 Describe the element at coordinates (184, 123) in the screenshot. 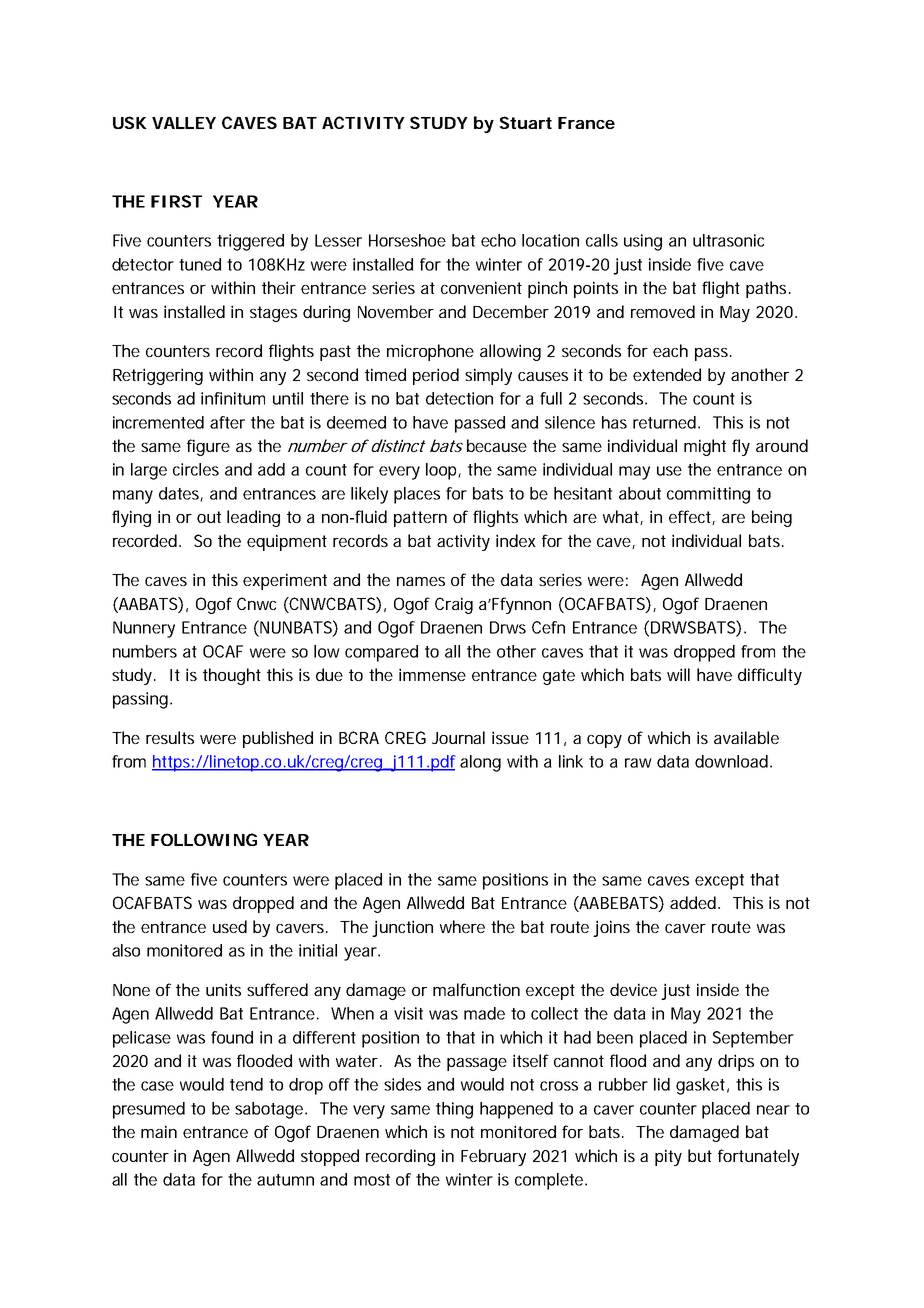

I see `VALLEY` at that location.
